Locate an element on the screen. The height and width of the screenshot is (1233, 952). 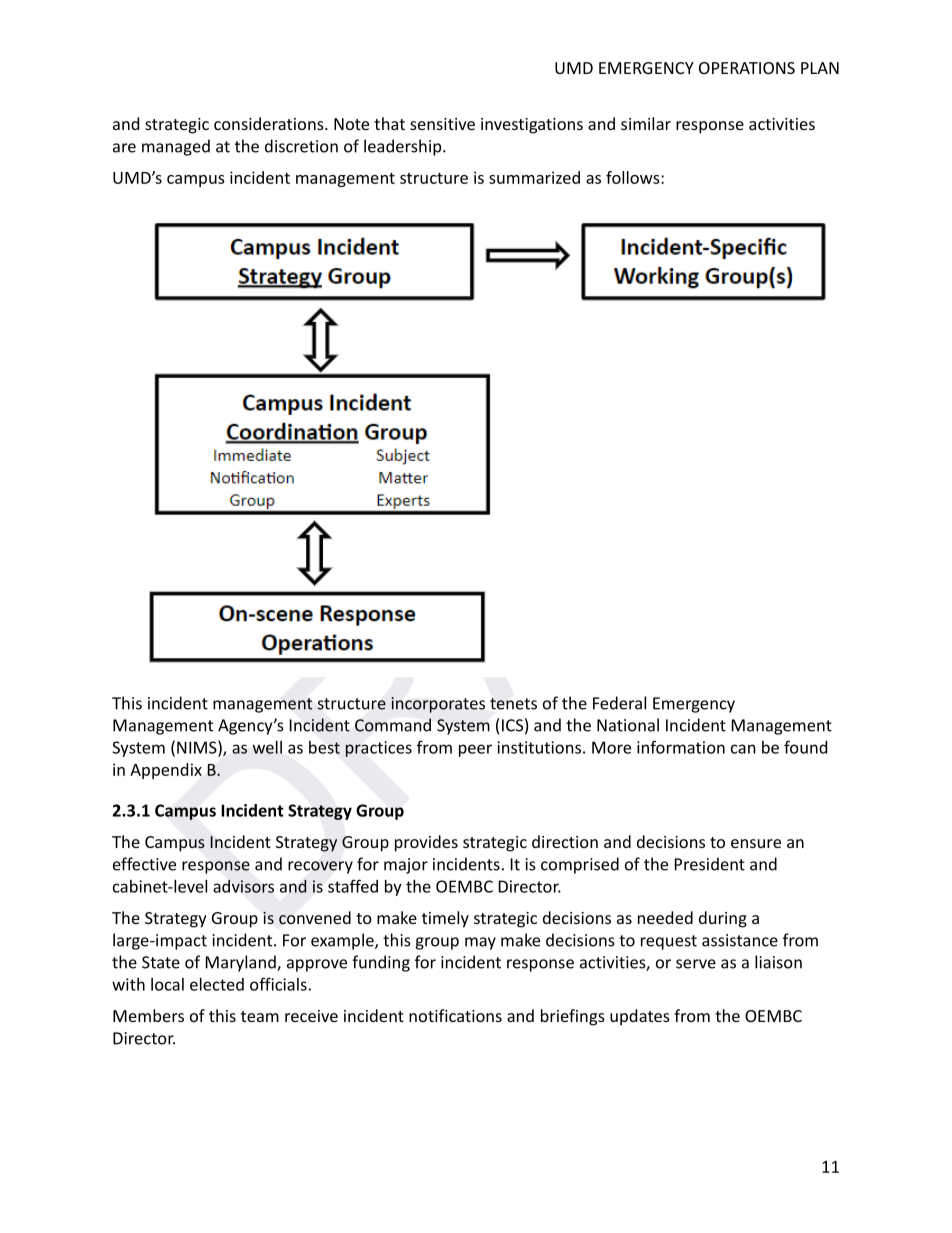
Appendix is located at coordinates (166, 771).
